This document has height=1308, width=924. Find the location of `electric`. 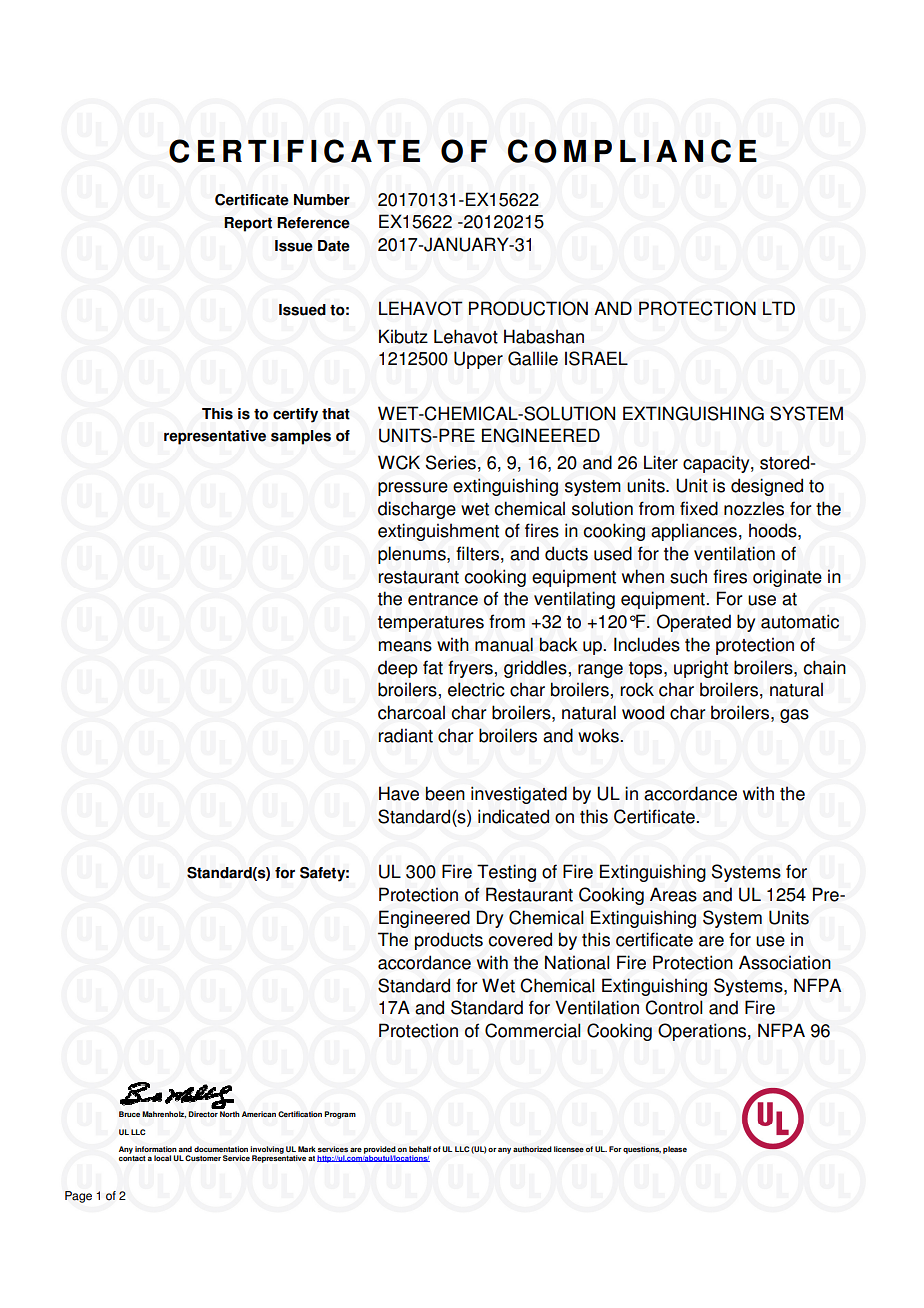

electric is located at coordinates (476, 689).
